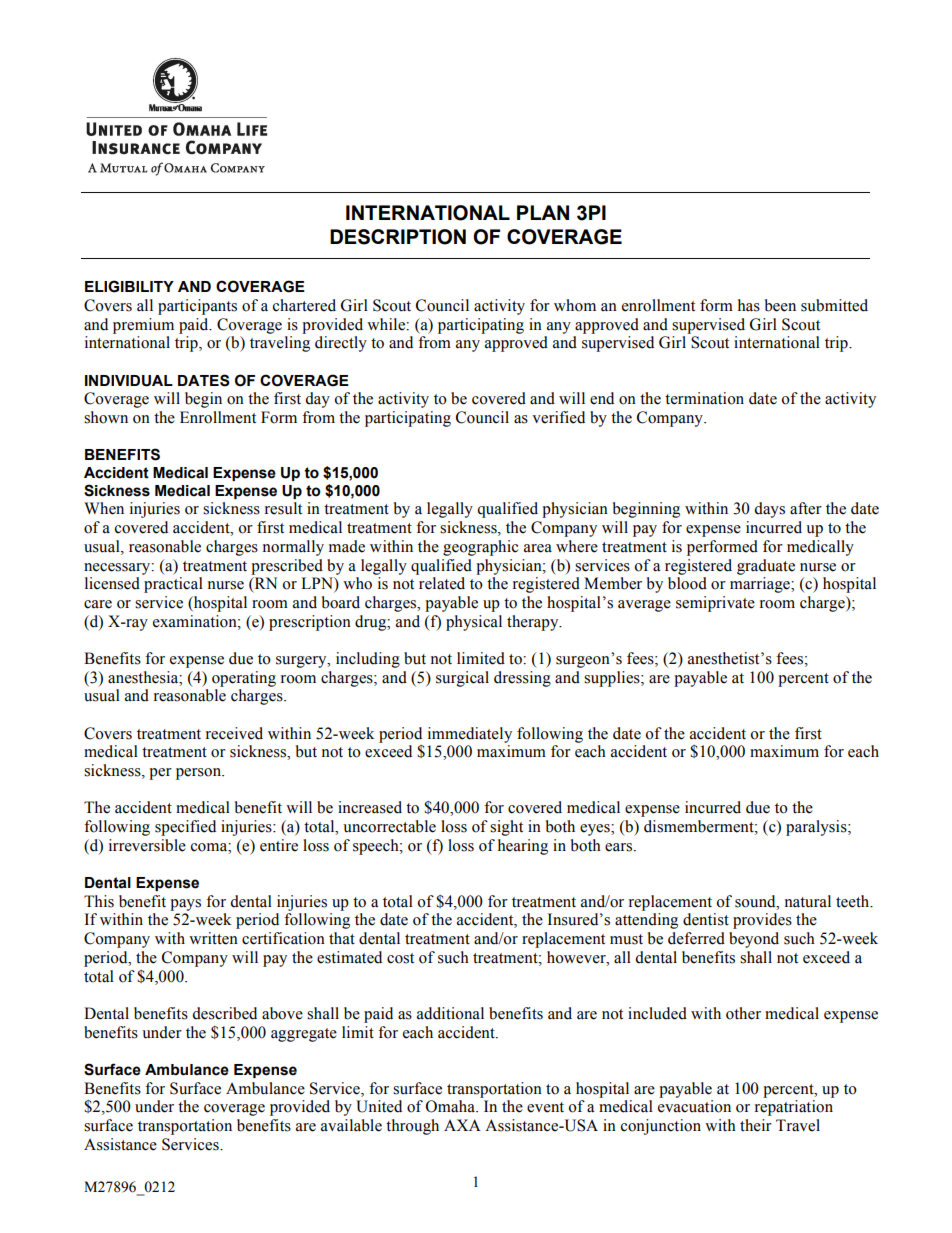  I want to click on days, so click(769, 510).
